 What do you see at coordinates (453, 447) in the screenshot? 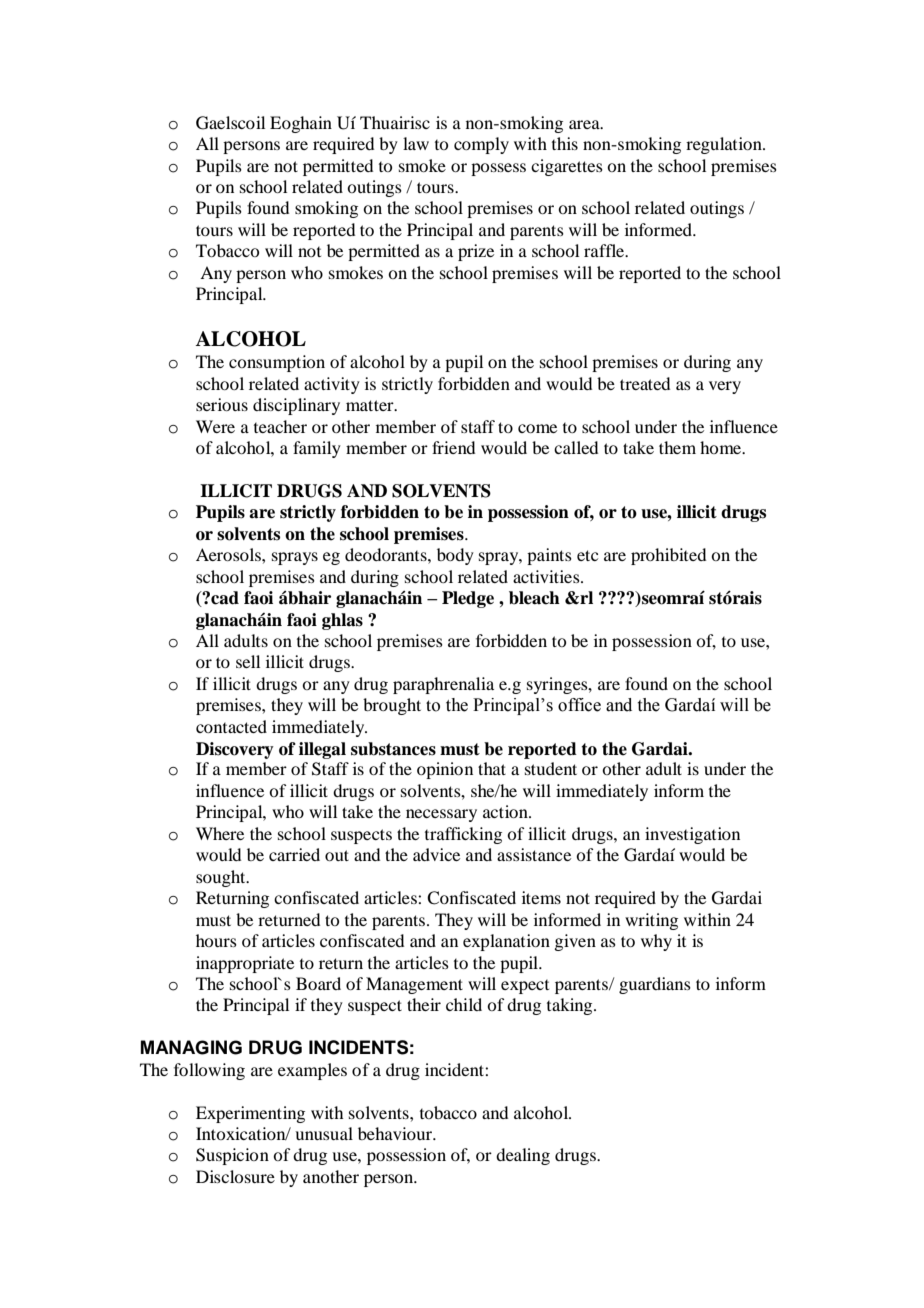
I see `friend` at bounding box center [453, 447].
